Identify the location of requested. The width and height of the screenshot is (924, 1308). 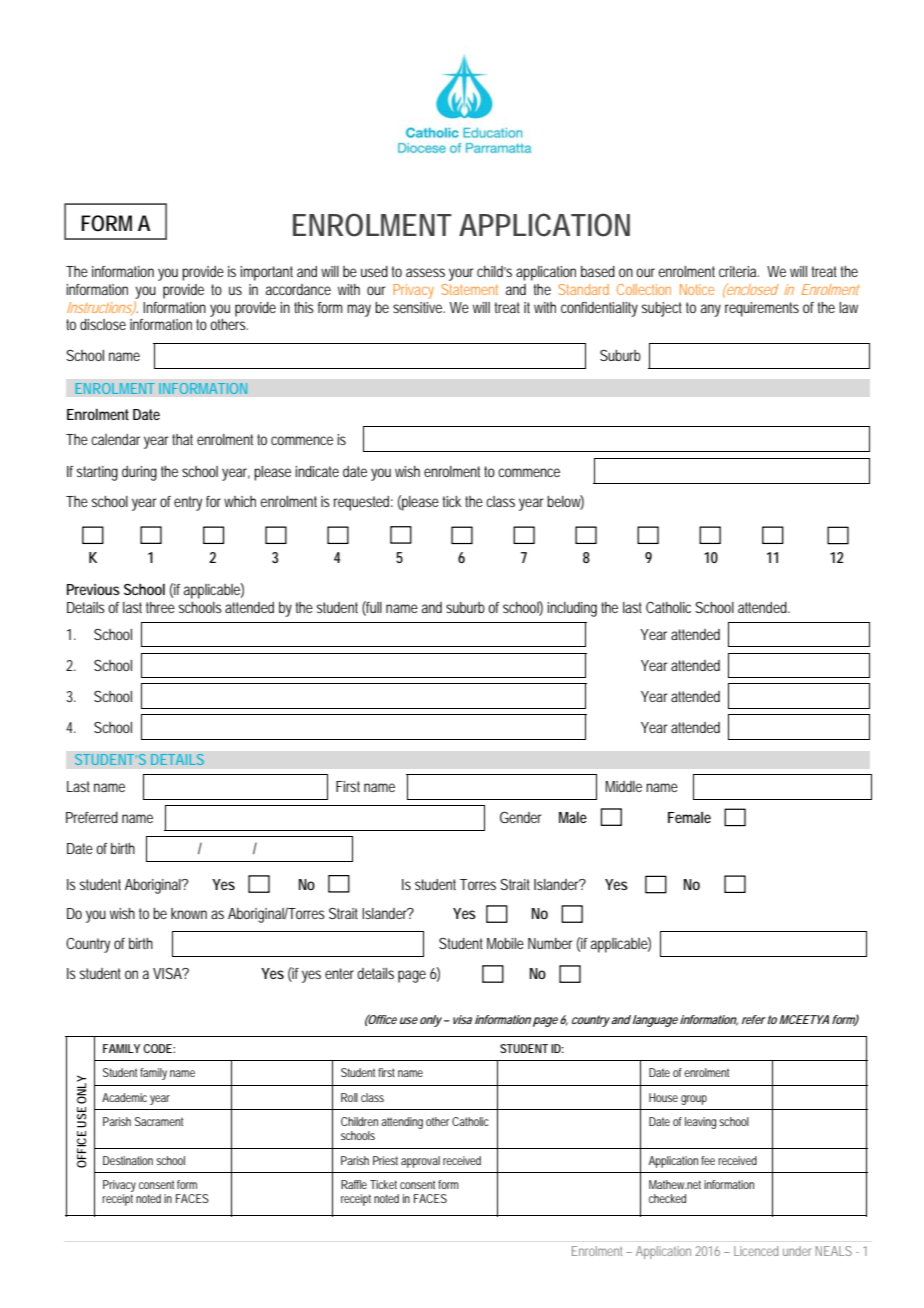
(363, 503).
